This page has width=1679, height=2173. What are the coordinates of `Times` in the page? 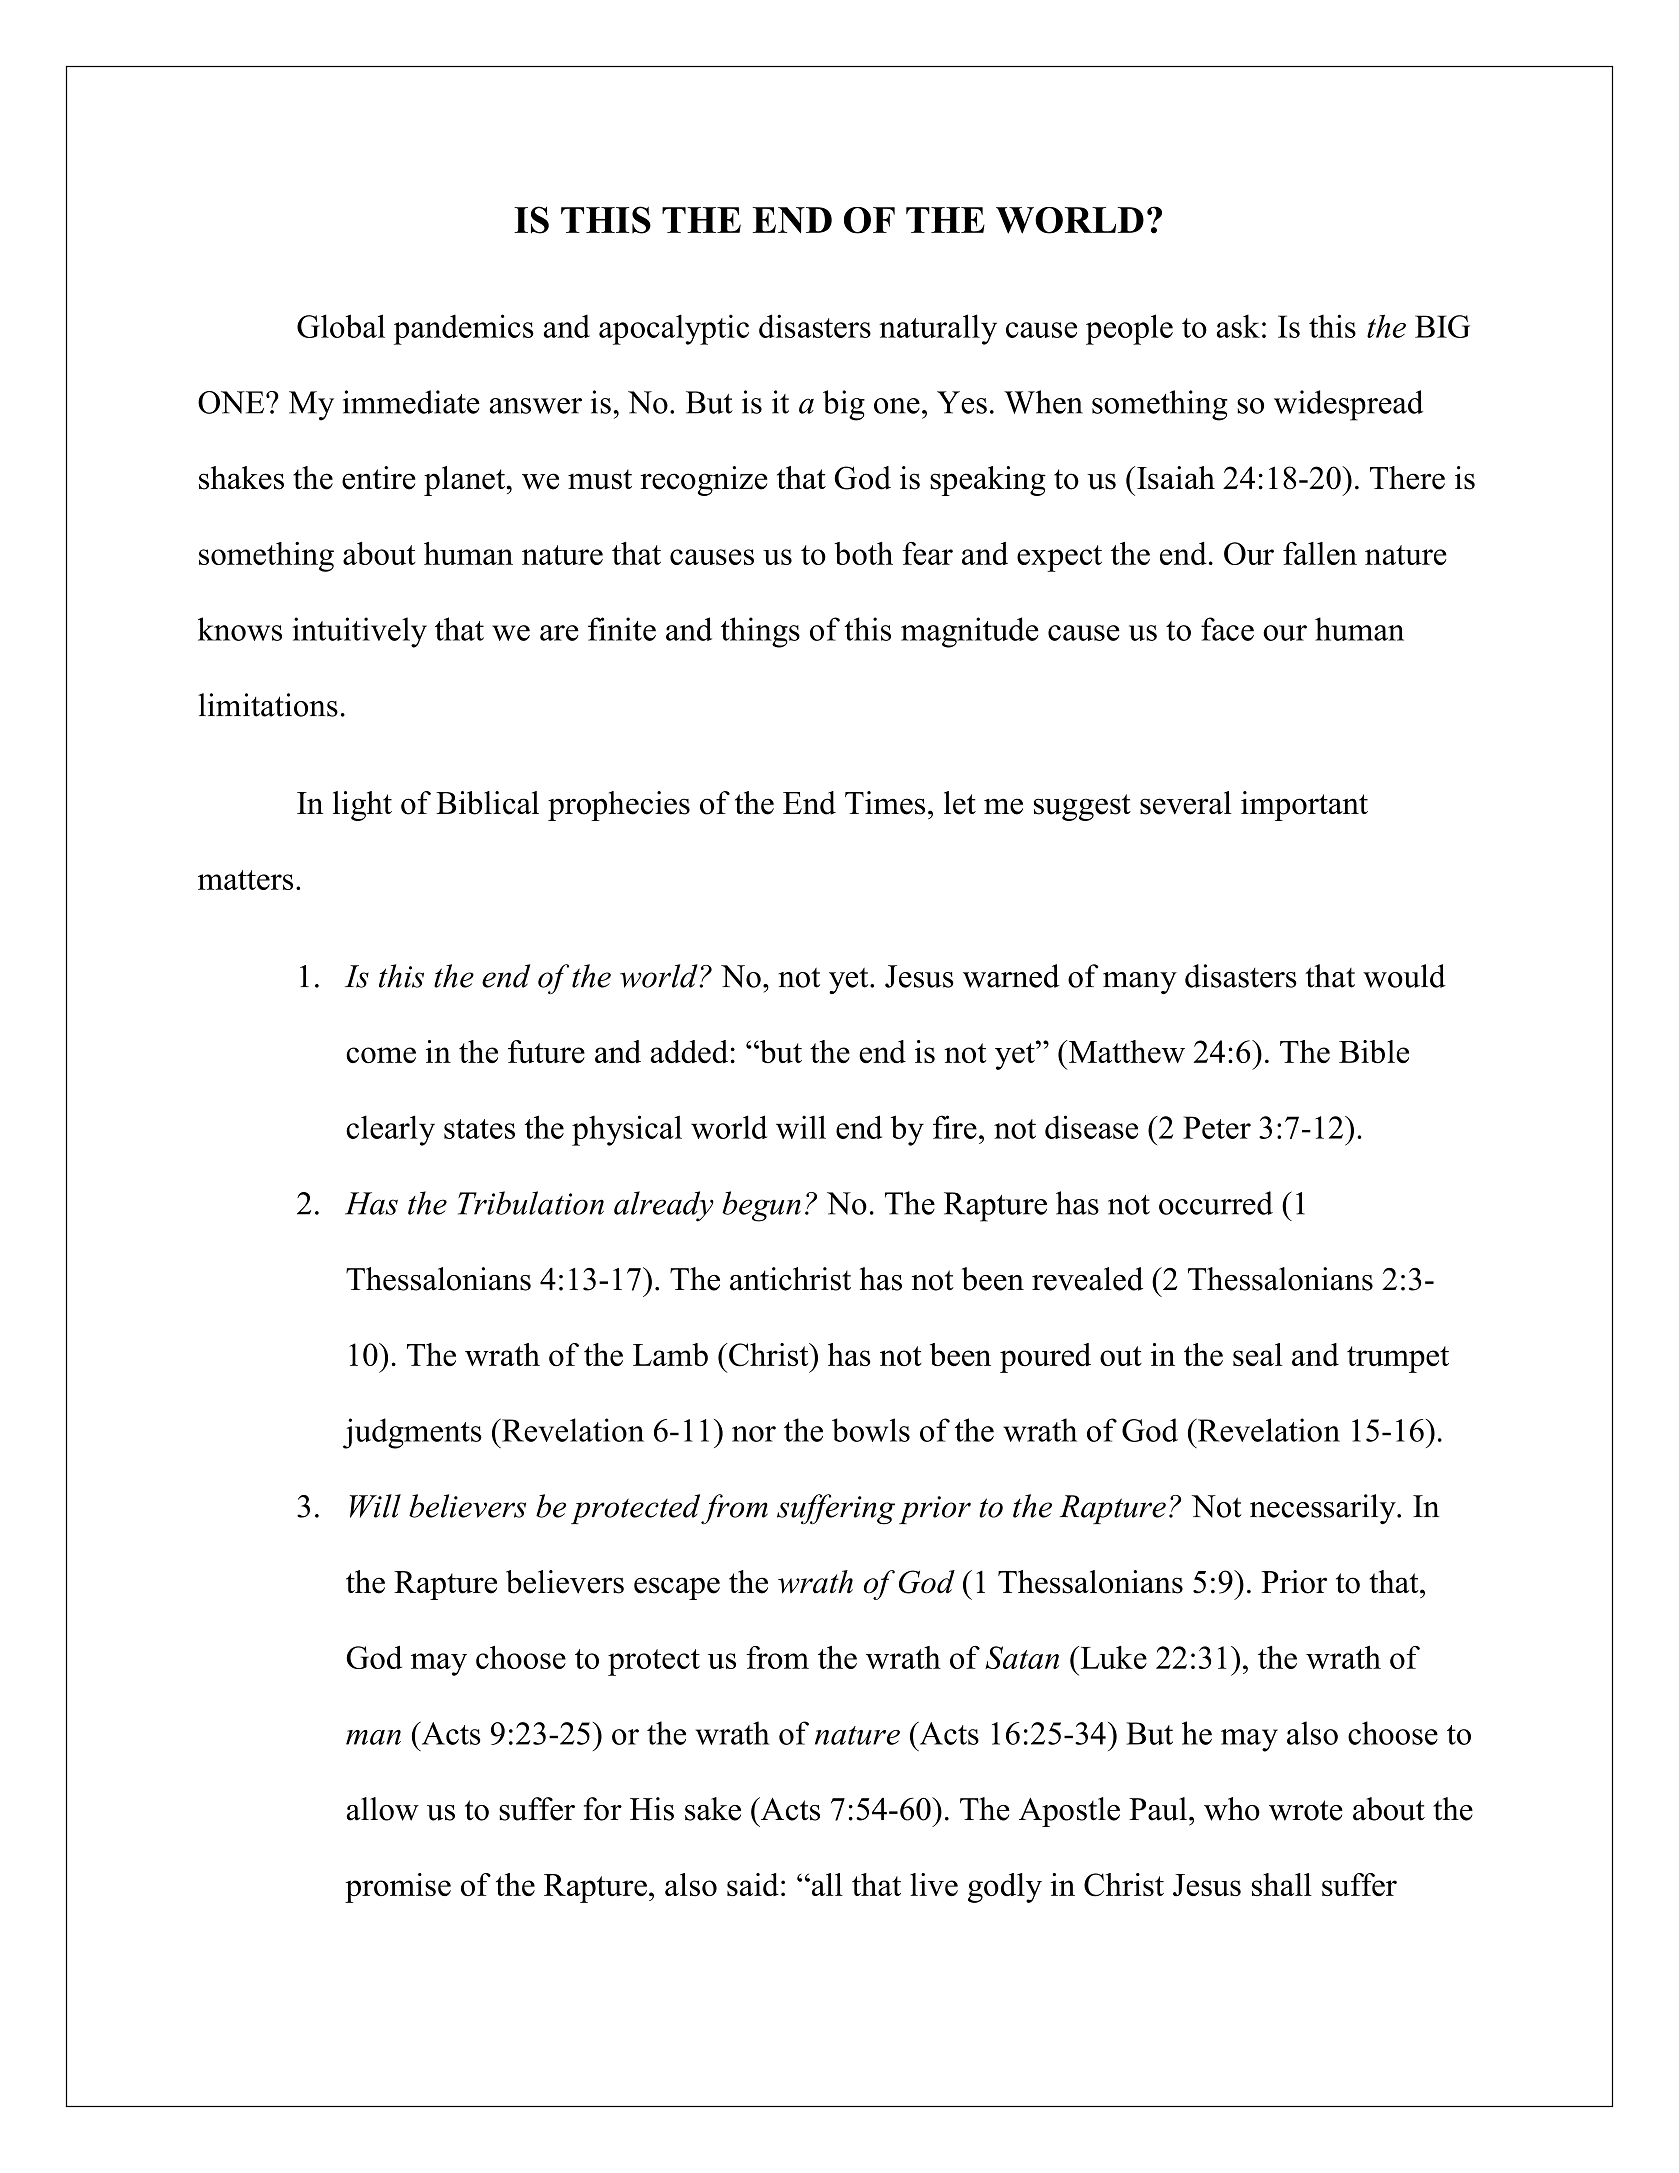 It's located at (885, 803).
